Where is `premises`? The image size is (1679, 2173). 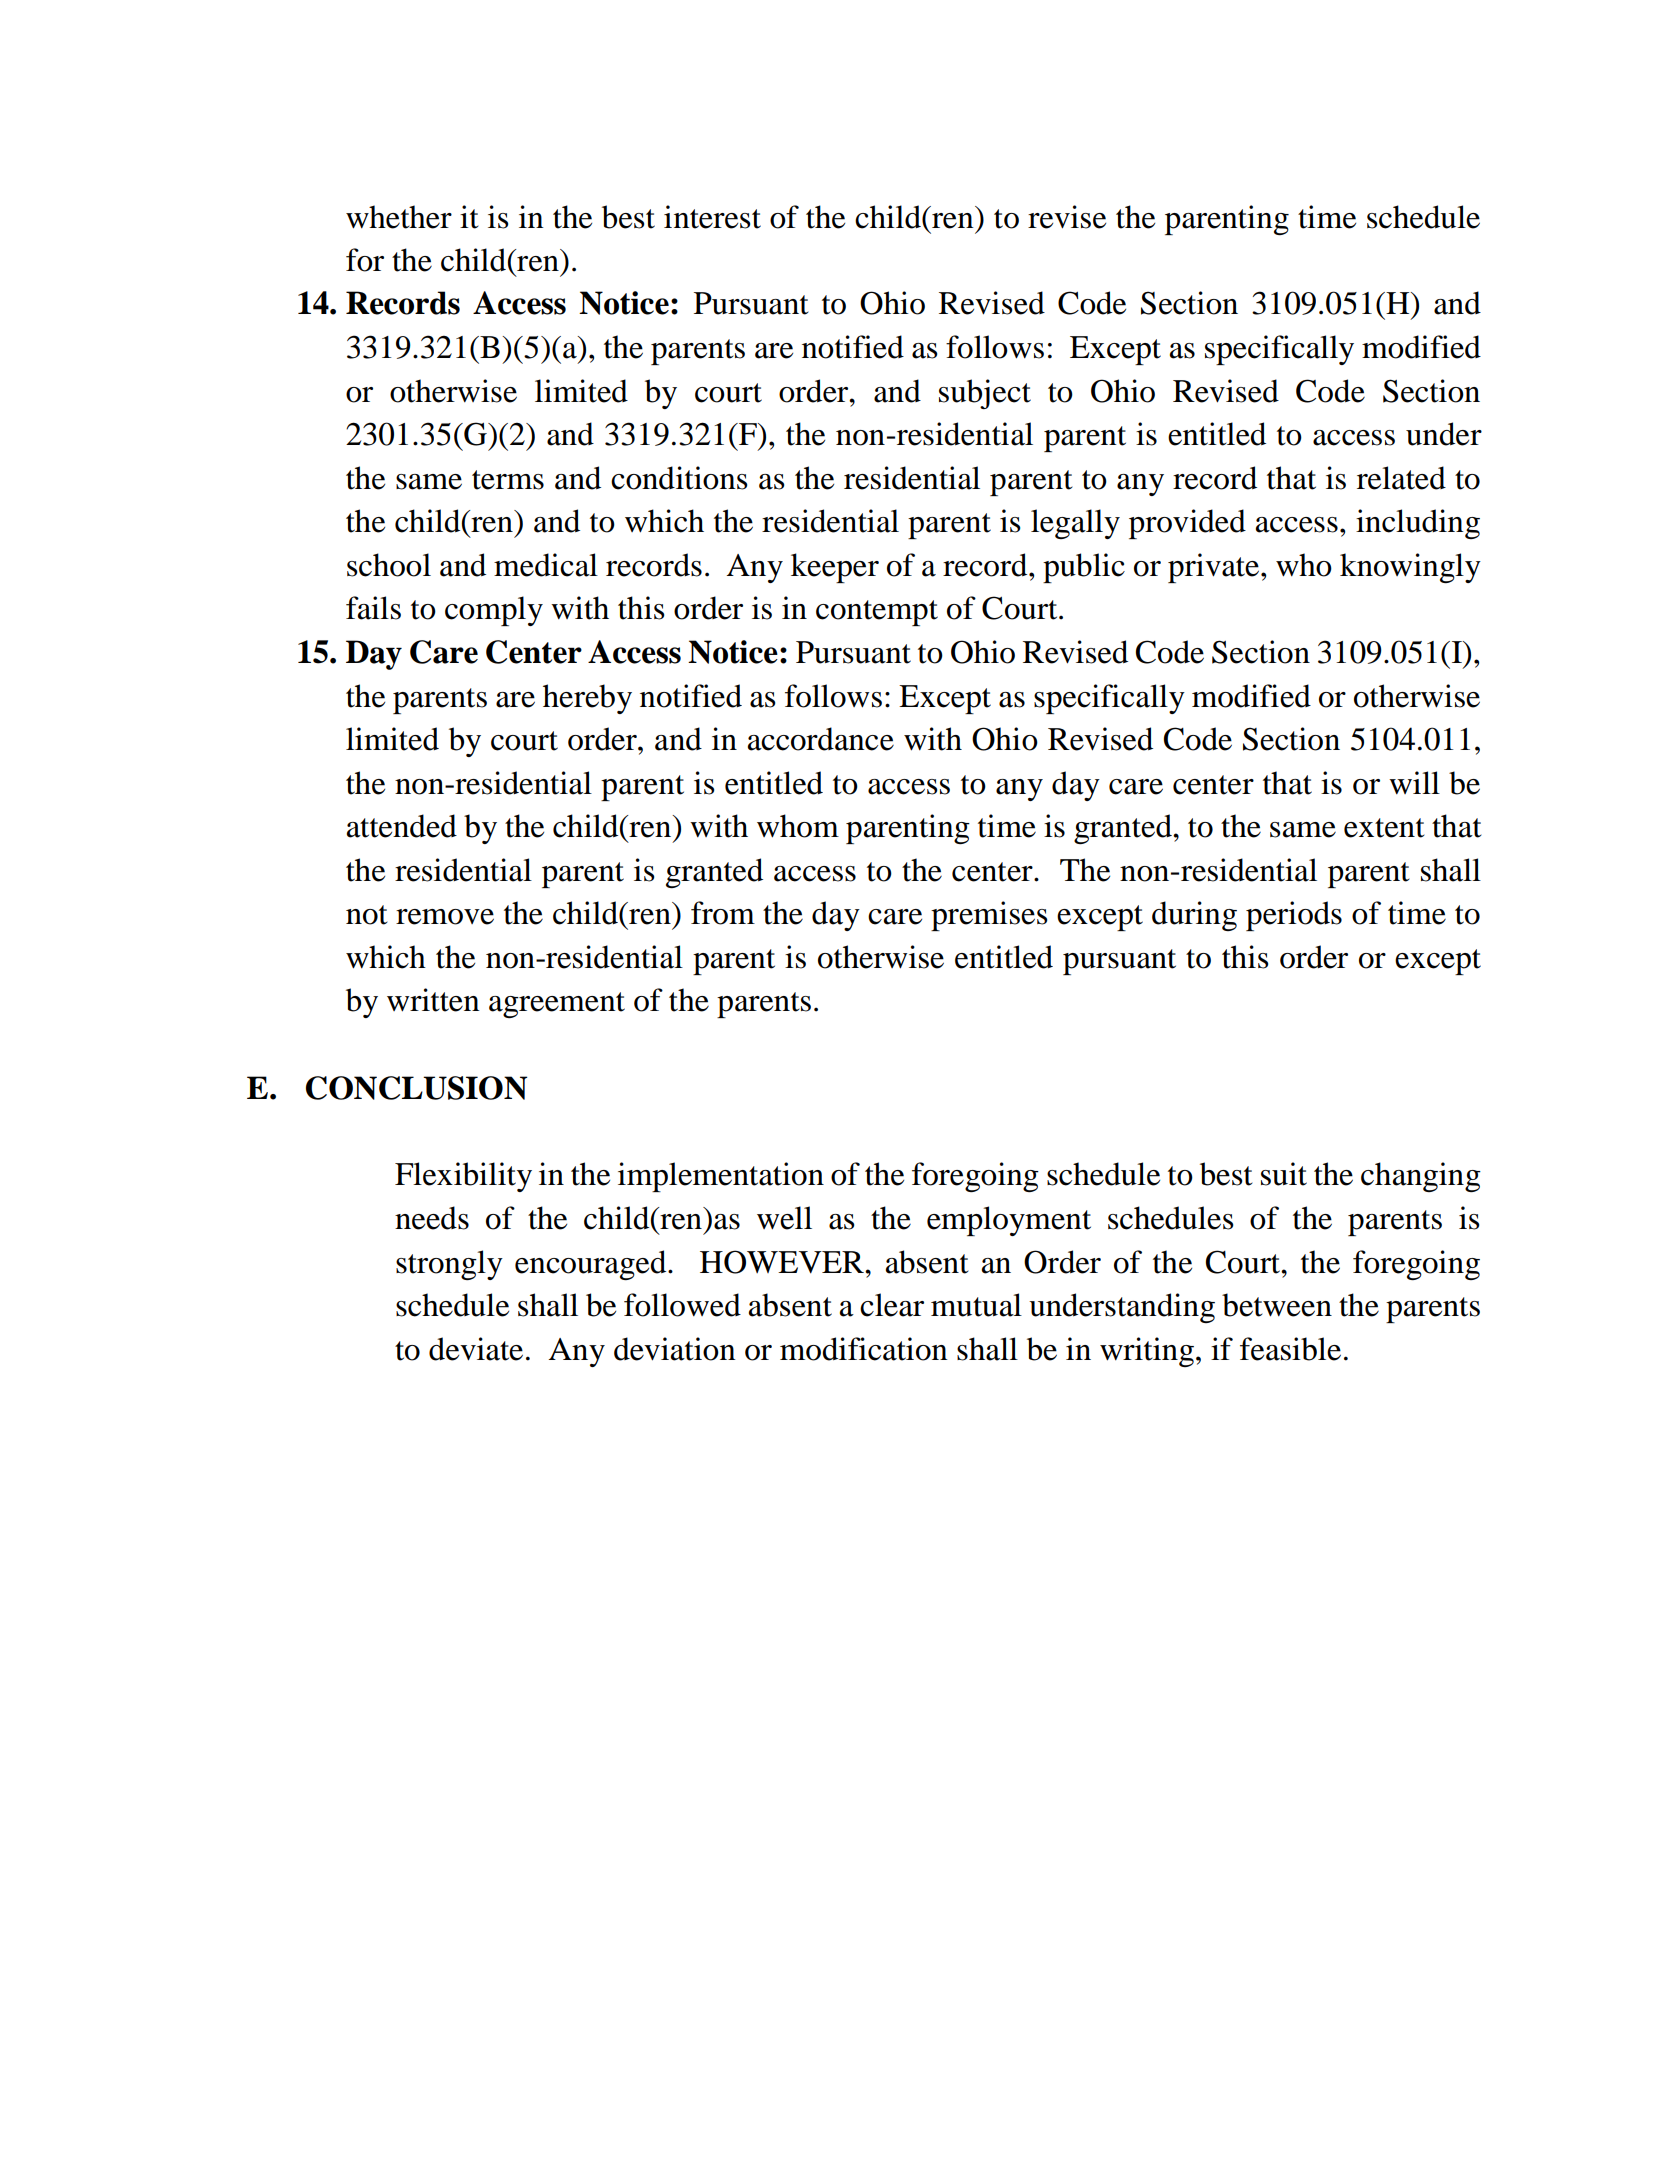
premises is located at coordinates (989, 916).
